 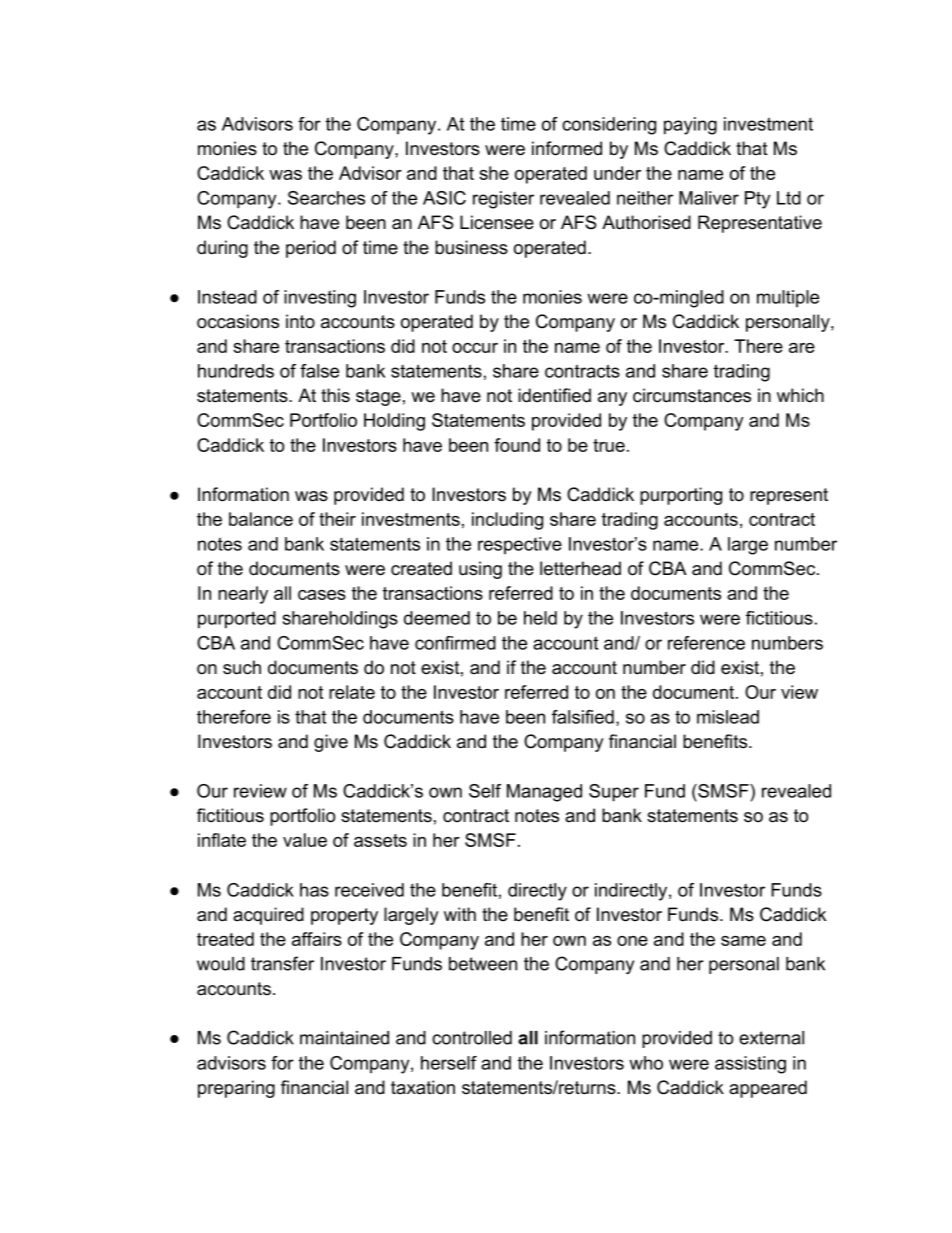 What do you see at coordinates (614, 793) in the page?
I see `Super` at bounding box center [614, 793].
